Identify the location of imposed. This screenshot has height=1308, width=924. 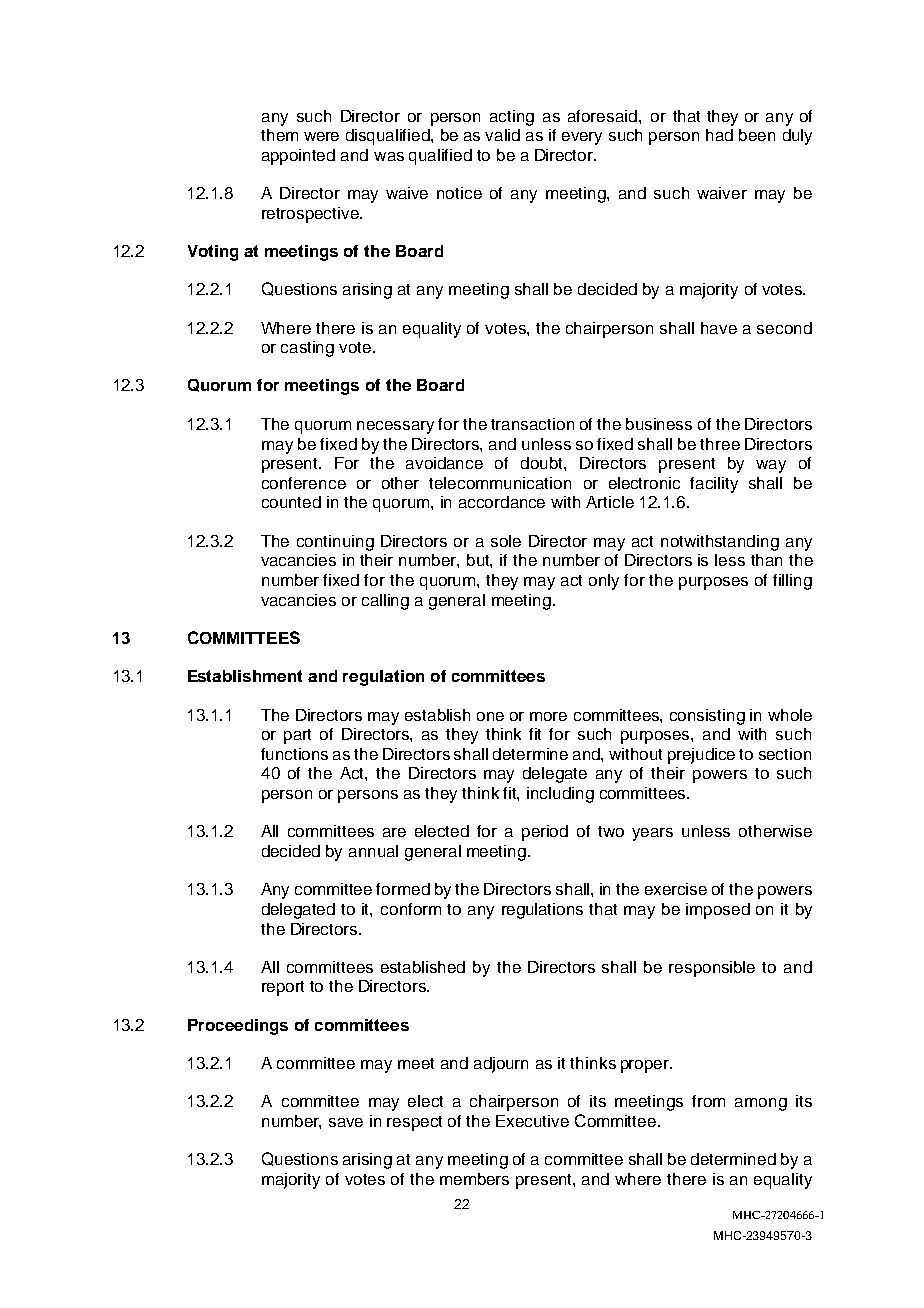
(718, 911).
